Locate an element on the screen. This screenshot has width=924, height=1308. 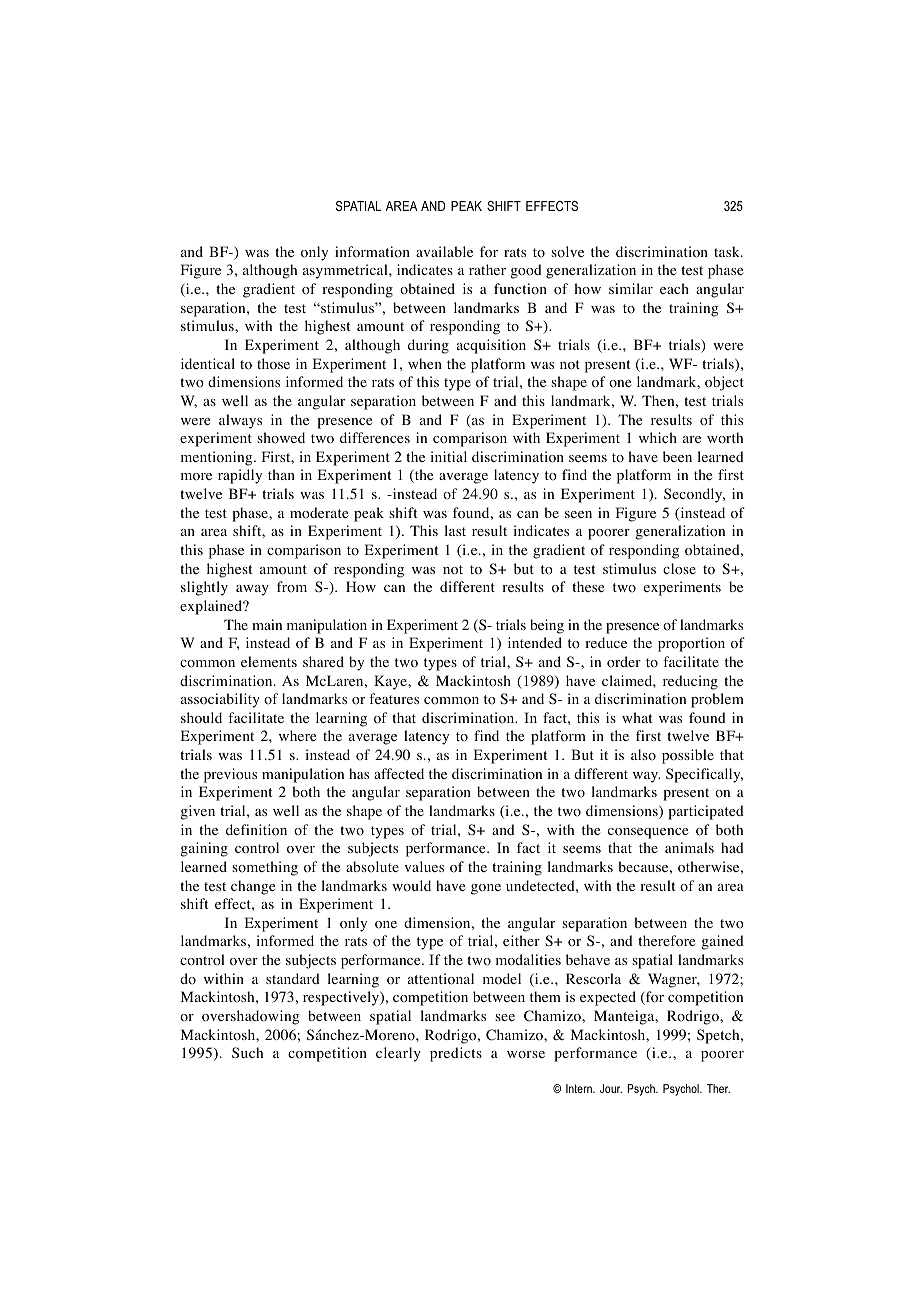
available is located at coordinates (444, 251).
